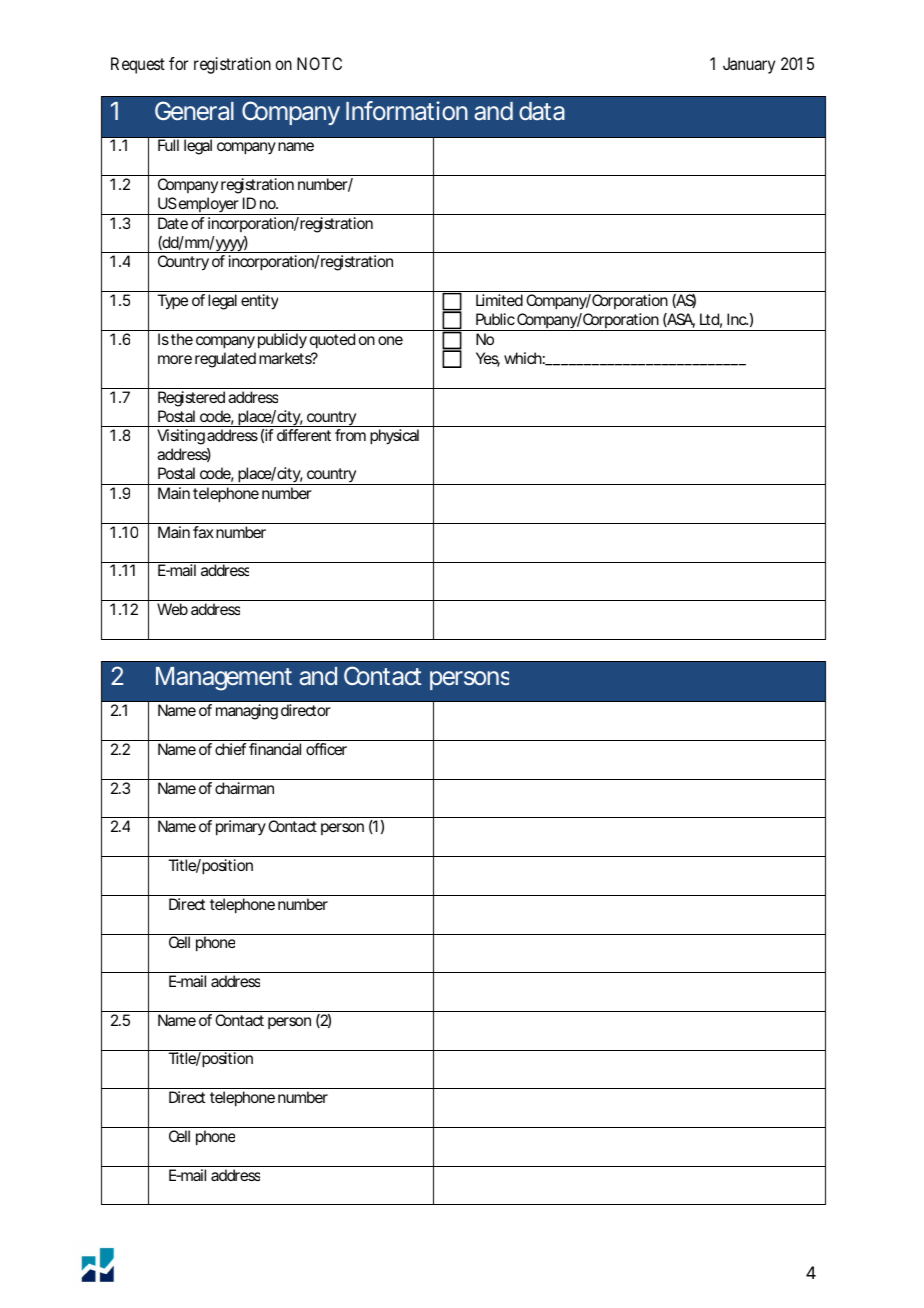 This image has width=924, height=1308. Describe the element at coordinates (542, 111) in the image. I see `data` at that location.
